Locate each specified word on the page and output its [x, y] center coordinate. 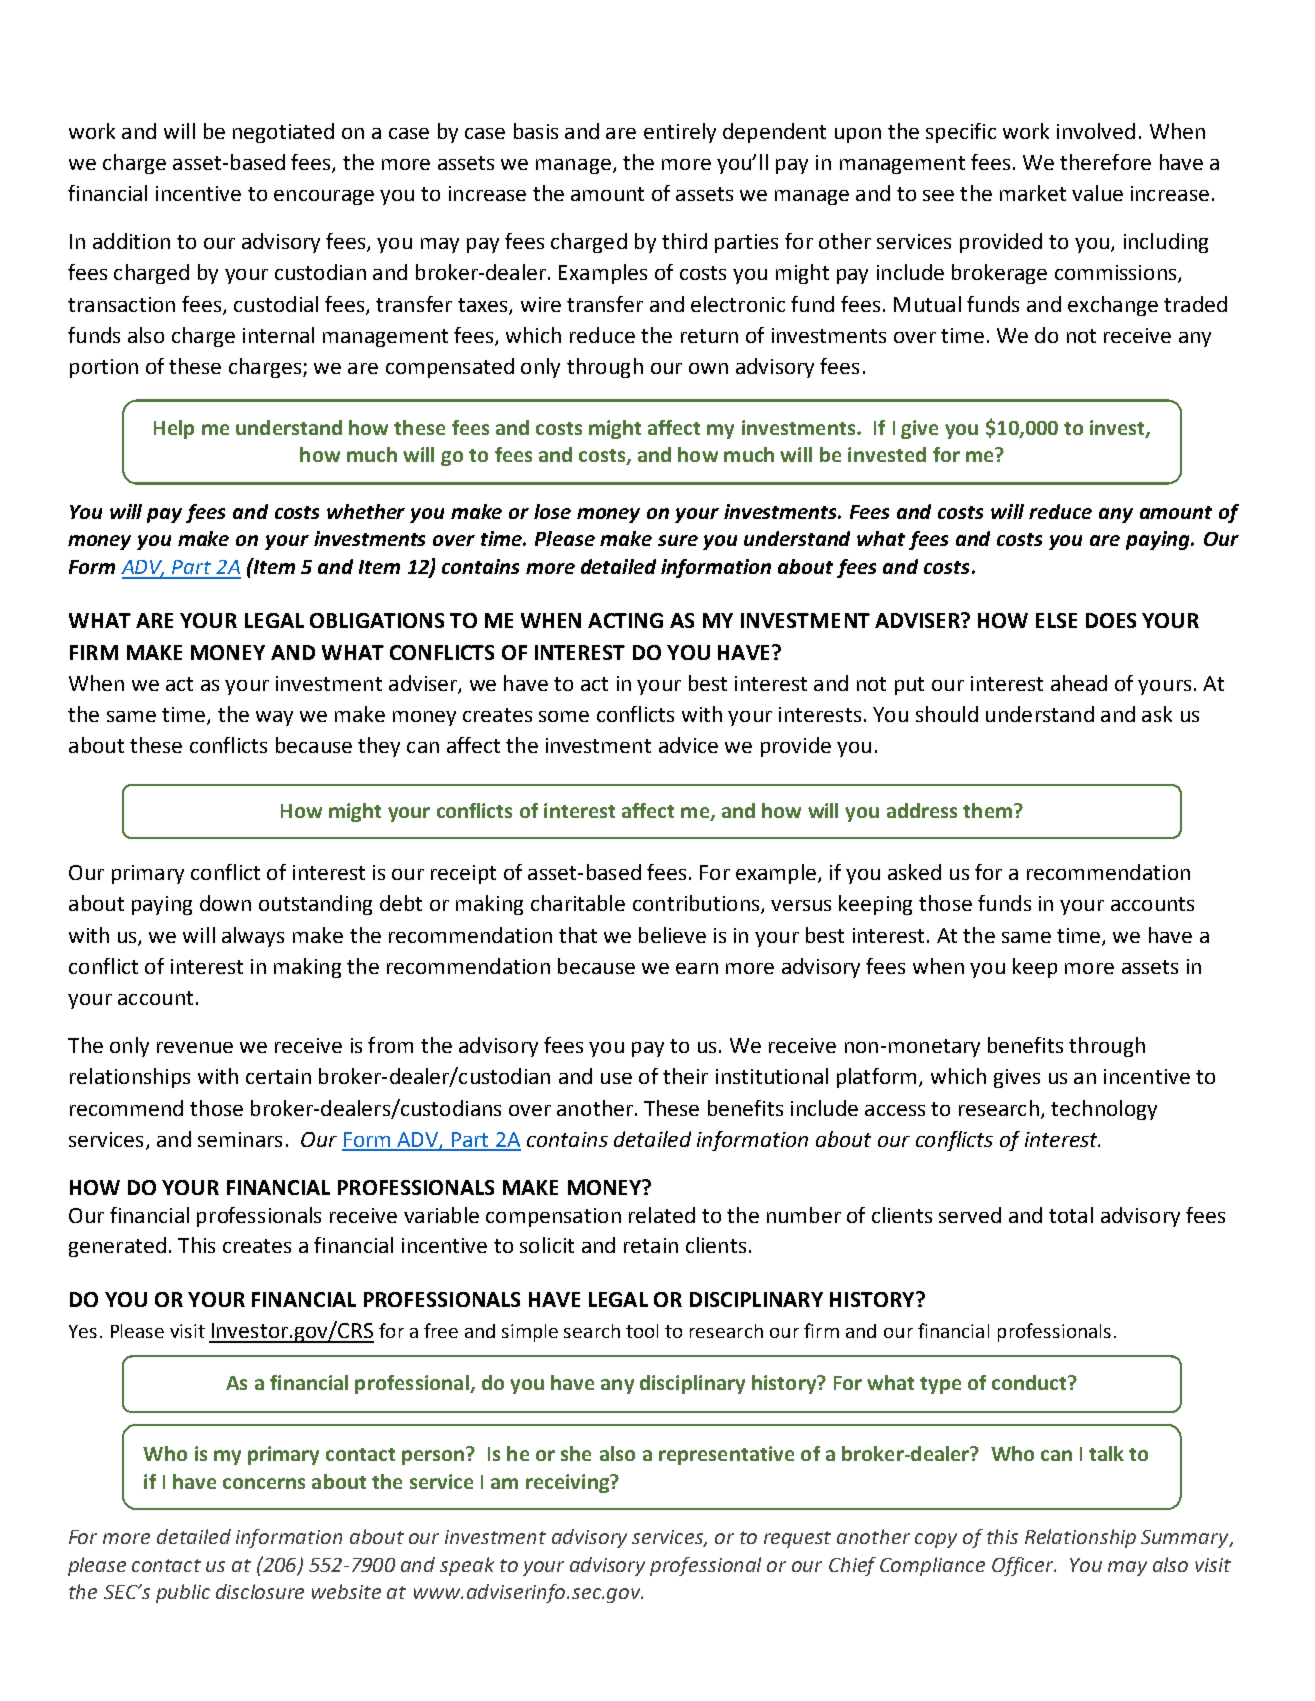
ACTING [625, 620]
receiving [569, 1483]
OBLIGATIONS [377, 620]
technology [1104, 1110]
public [183, 1593]
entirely [680, 133]
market [1033, 193]
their [685, 1076]
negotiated [283, 133]
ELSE [1056, 620]
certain [278, 1076]
